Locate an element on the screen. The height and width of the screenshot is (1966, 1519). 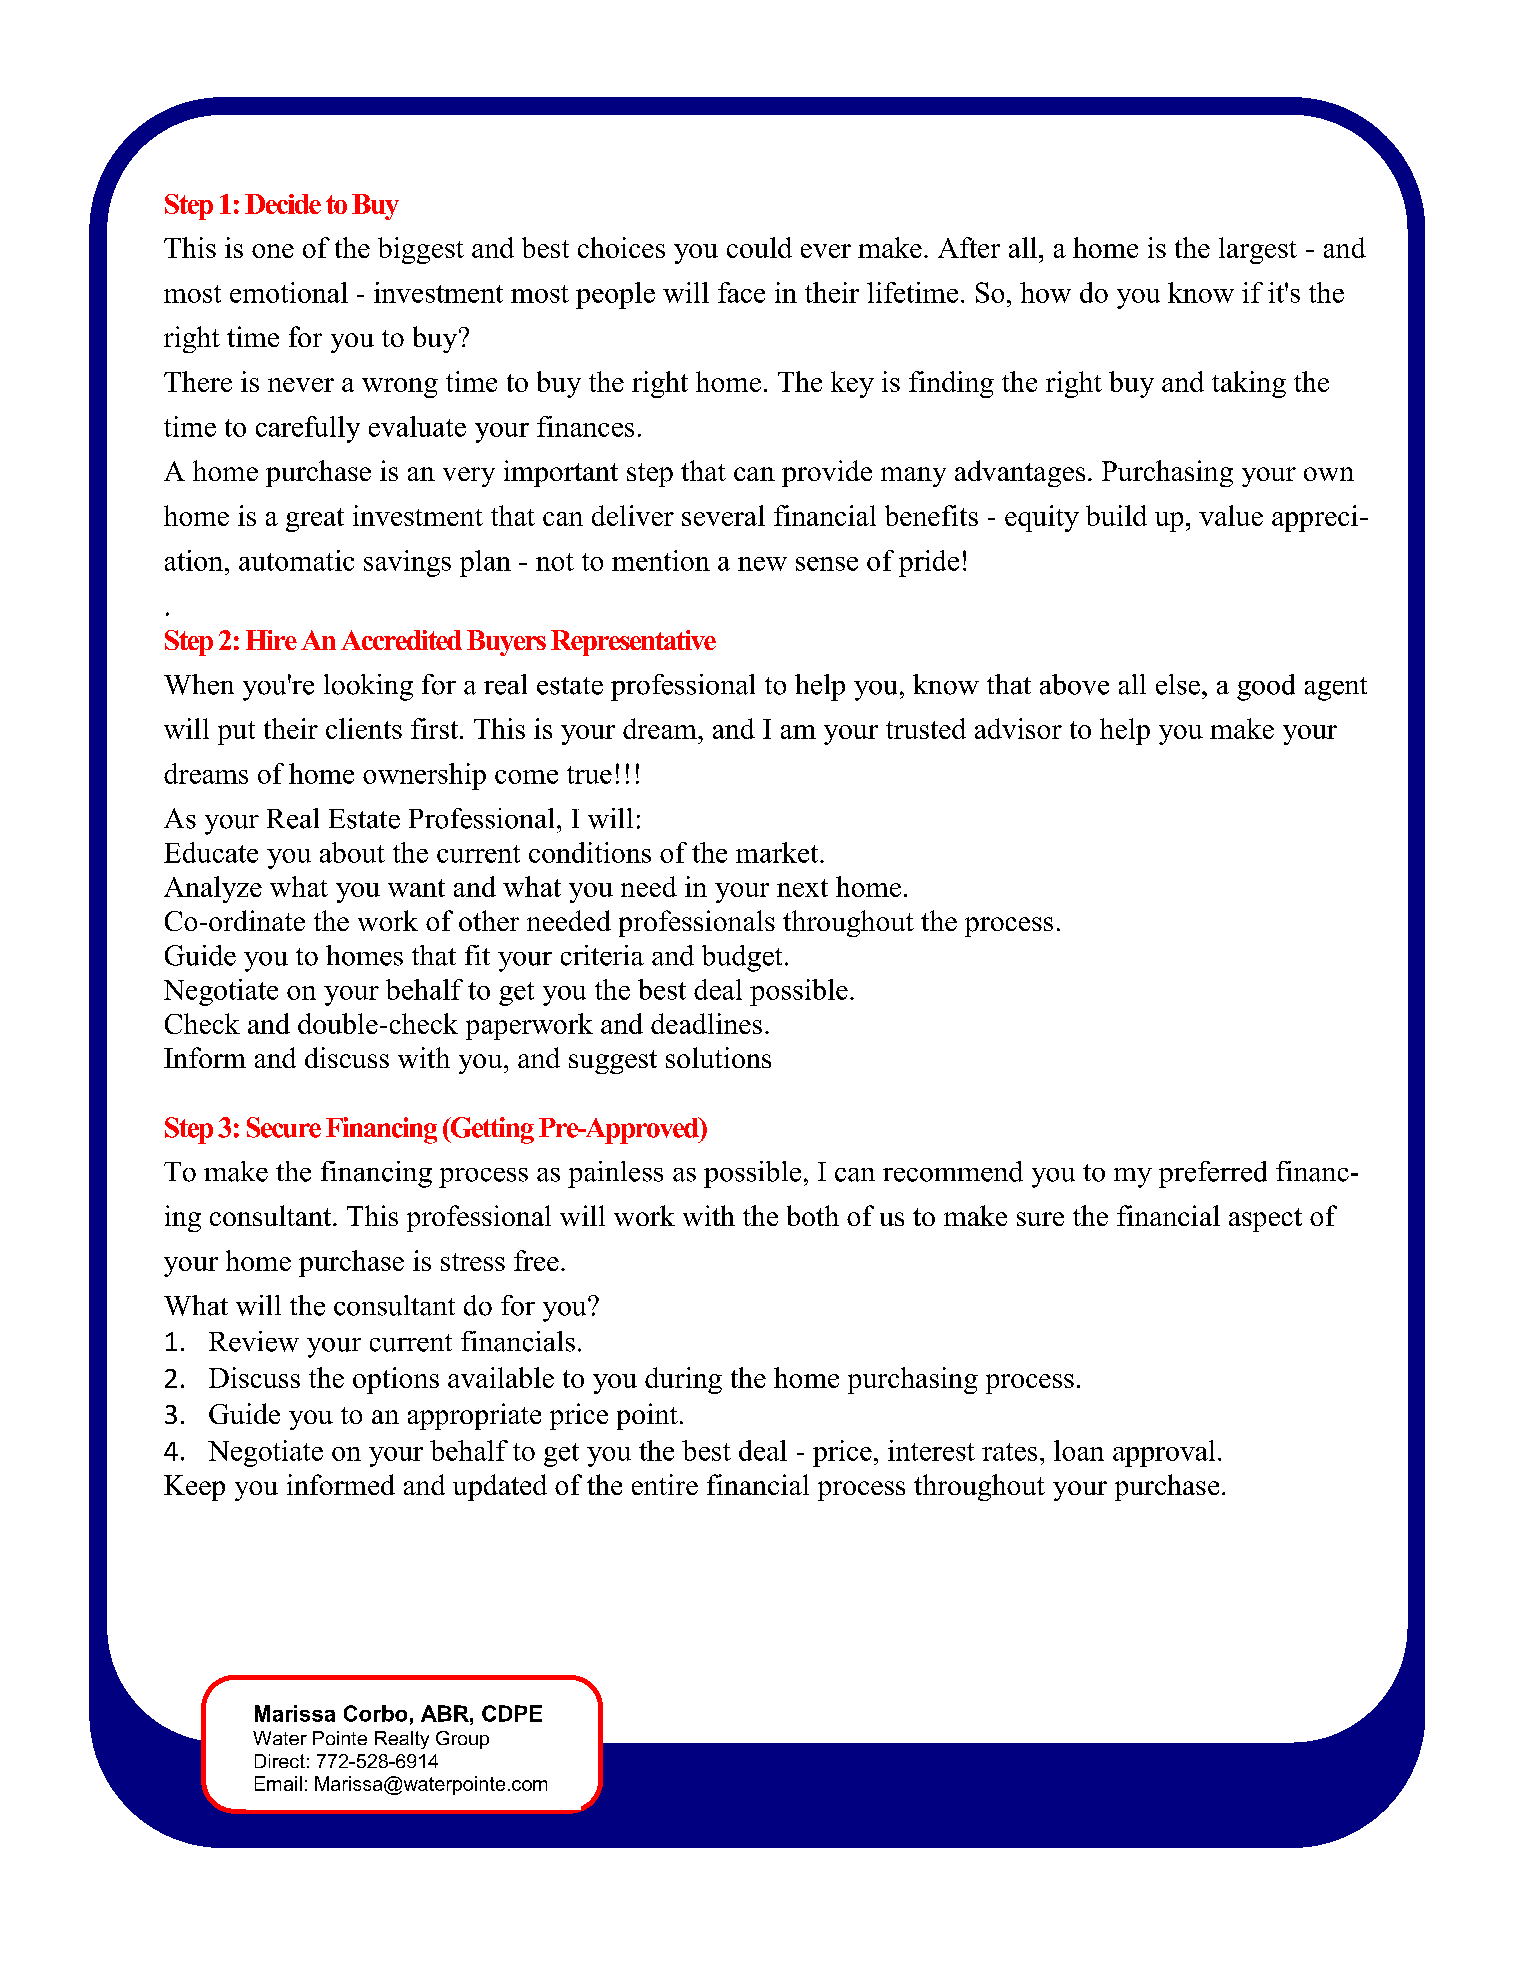
market is located at coordinates (778, 852).
